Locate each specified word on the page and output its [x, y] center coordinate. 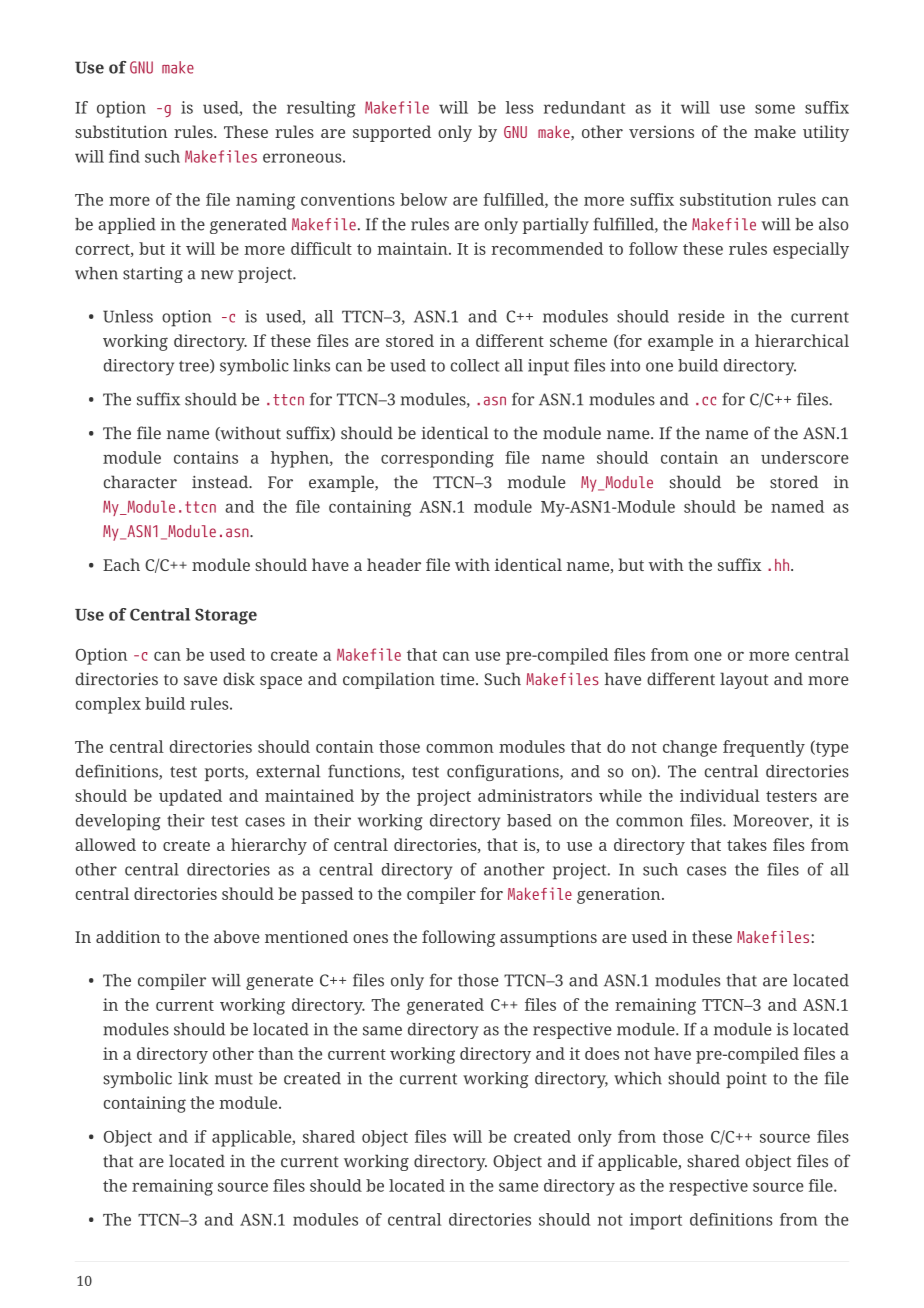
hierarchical [802, 340]
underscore [805, 457]
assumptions [548, 938]
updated [190, 797]
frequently [764, 748]
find [124, 156]
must [234, 1079]
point [746, 1080]
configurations [504, 772]
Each [121, 564]
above [237, 936]
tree [195, 366]
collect [475, 365]
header [394, 564]
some [775, 109]
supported [392, 133]
